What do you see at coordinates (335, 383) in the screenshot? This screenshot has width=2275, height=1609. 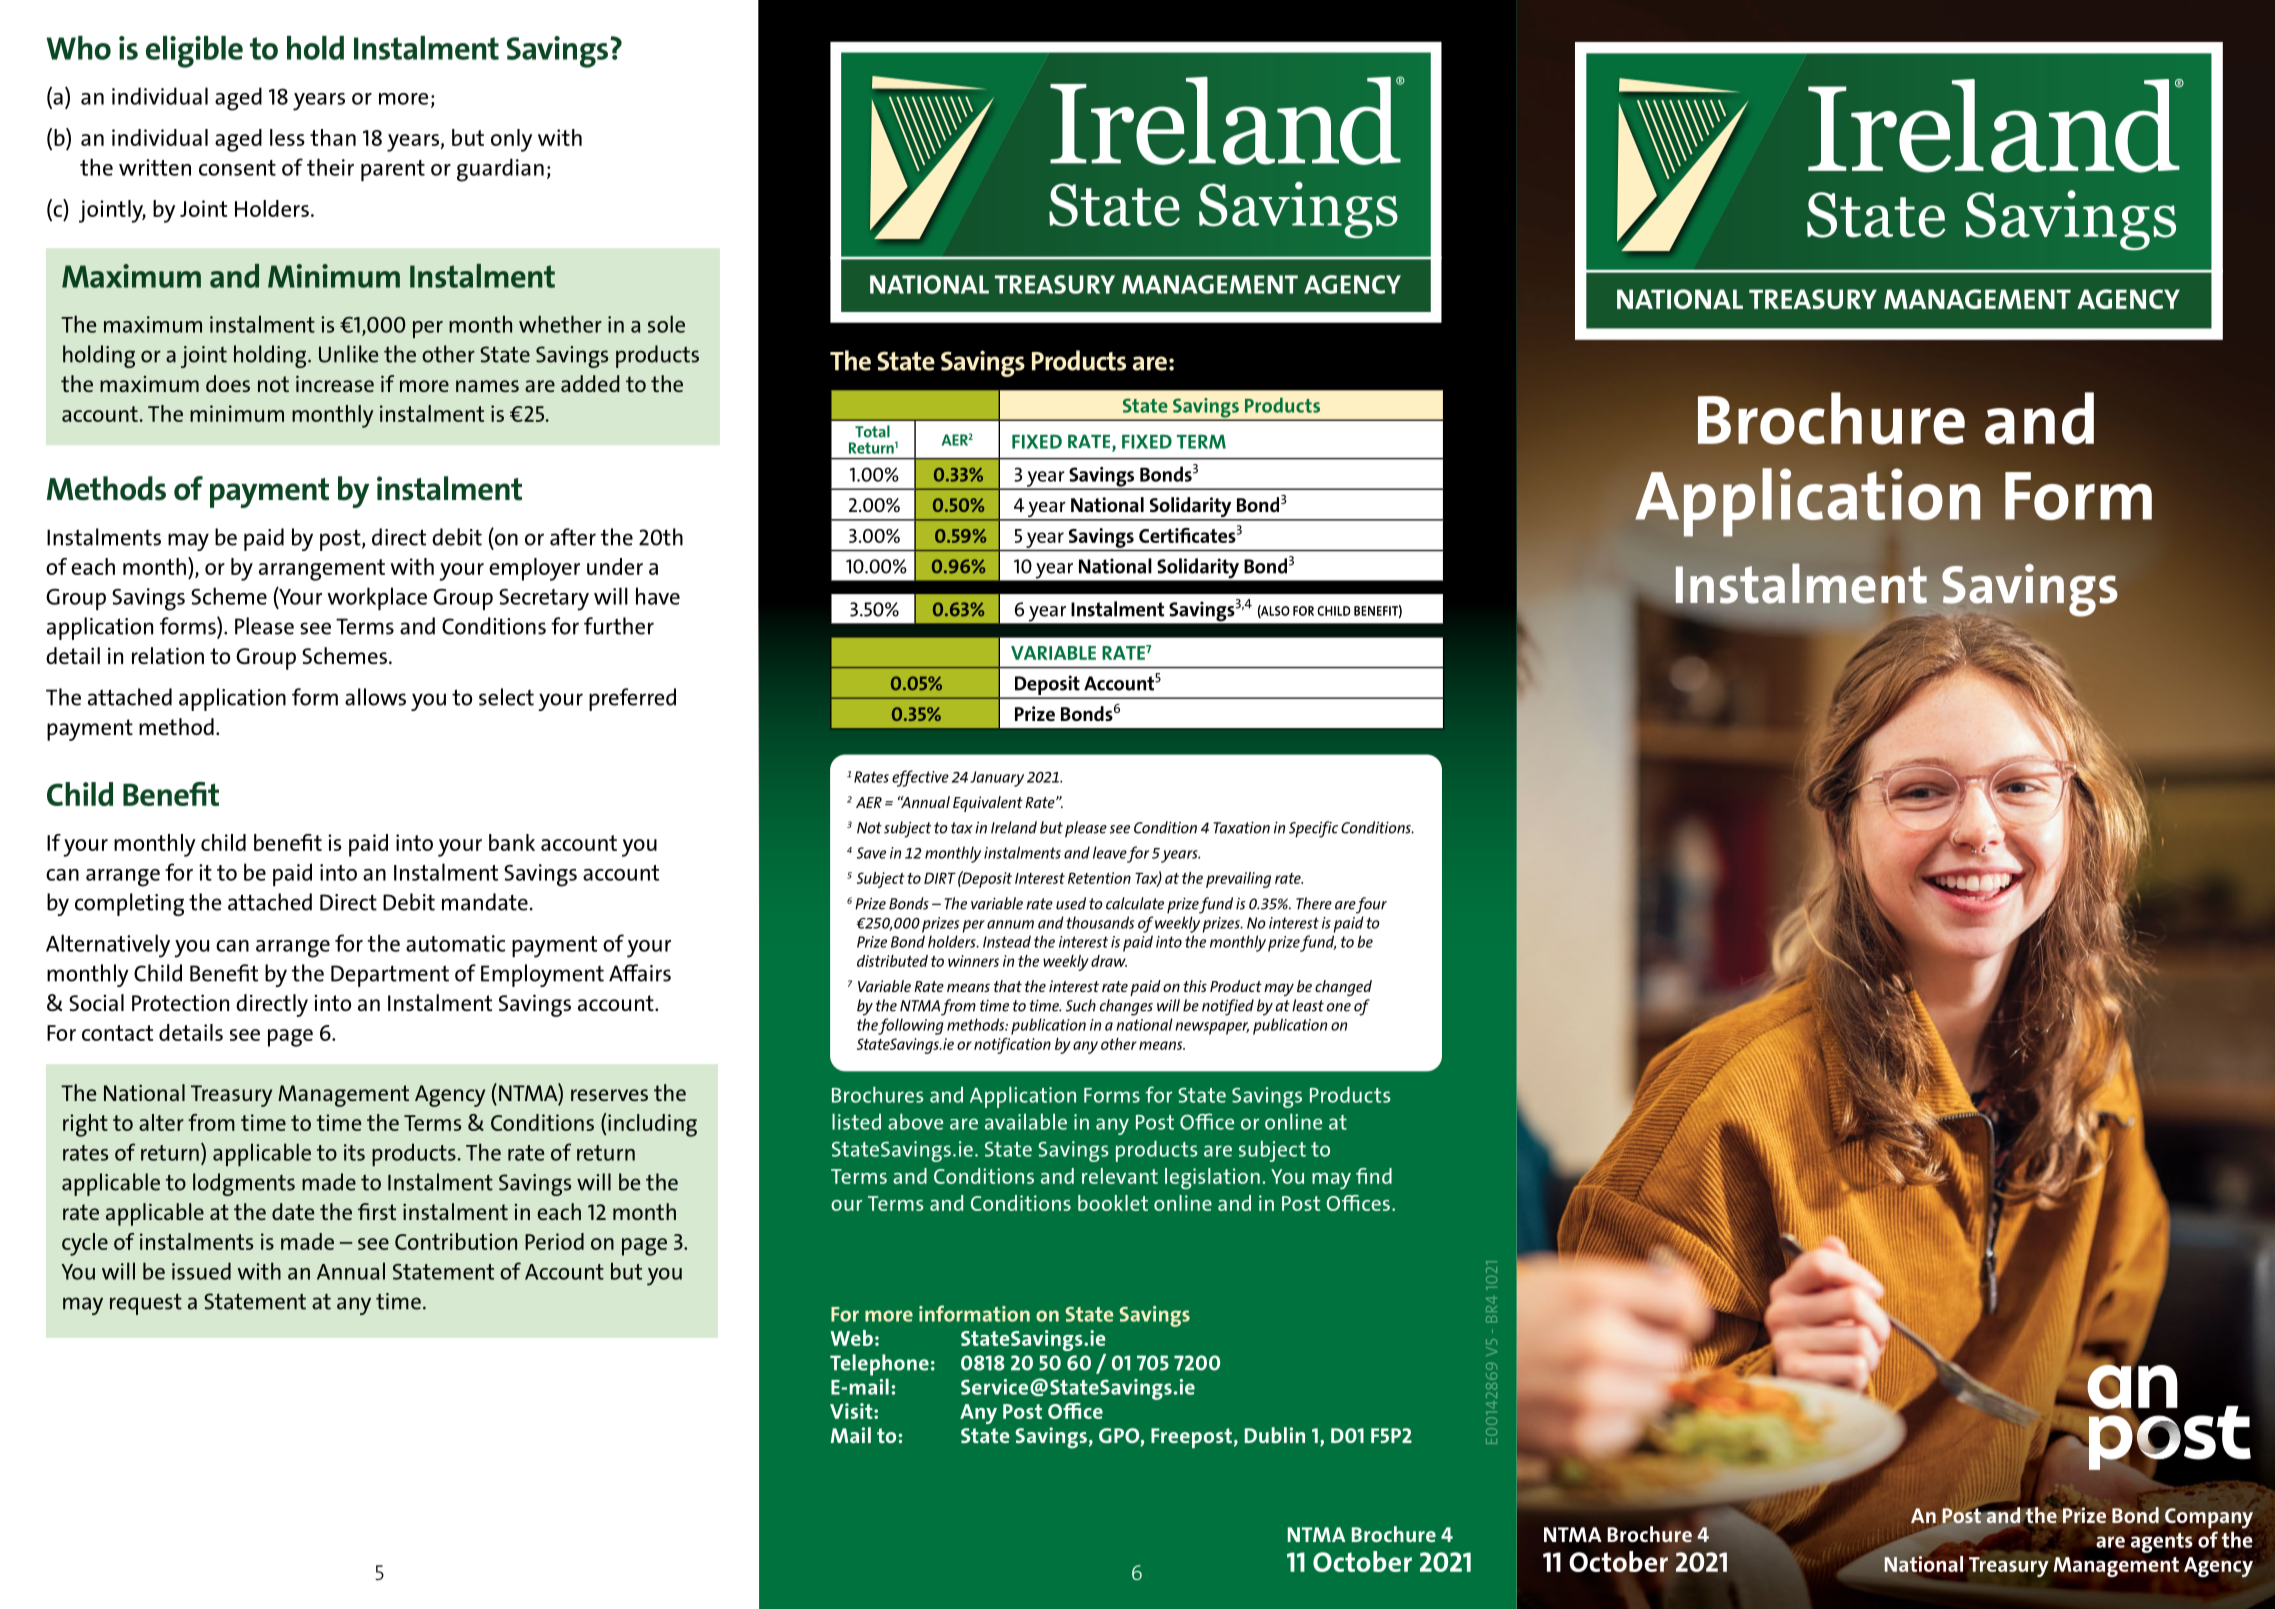 I see `increase` at bounding box center [335, 383].
